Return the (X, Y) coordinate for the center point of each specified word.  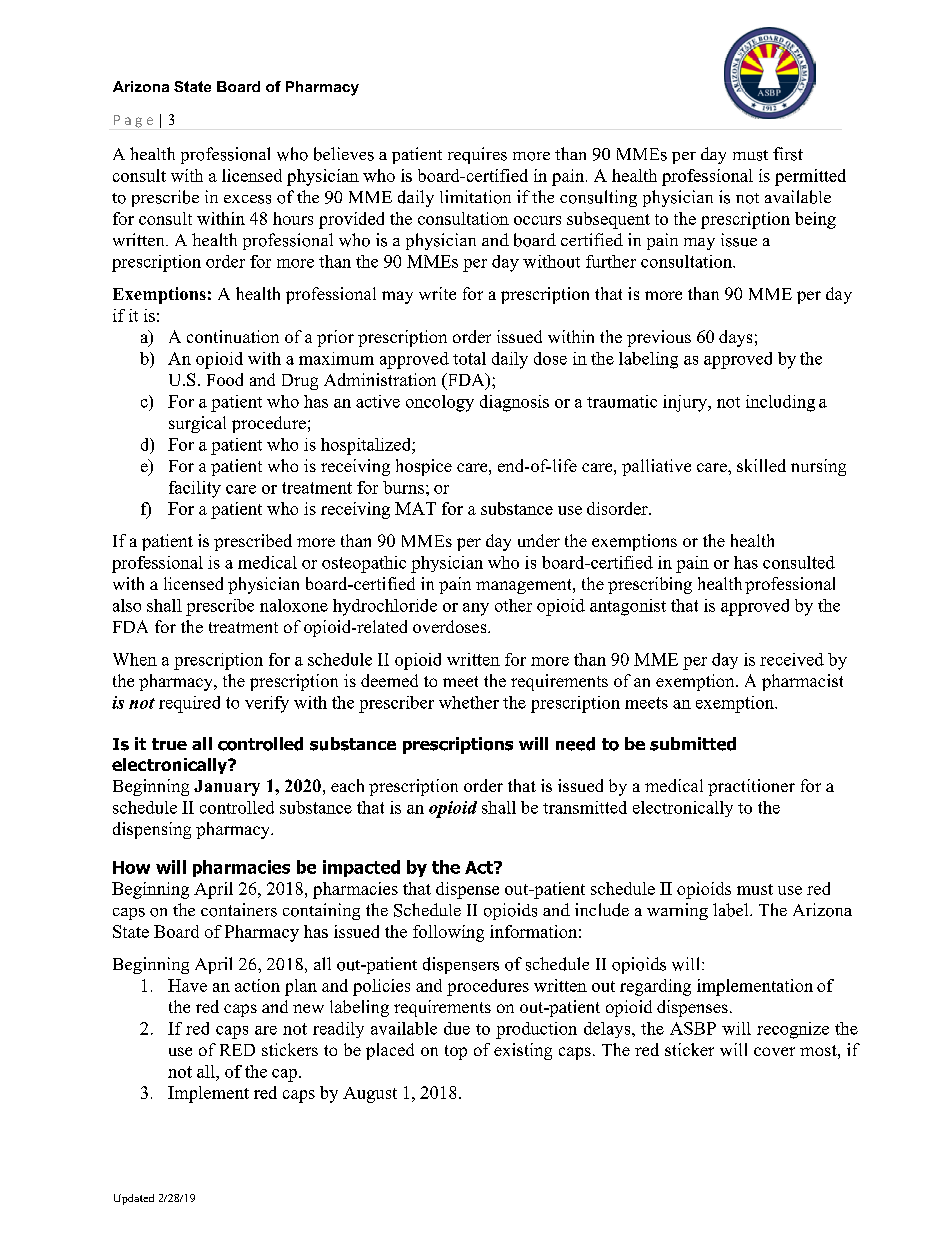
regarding (655, 987)
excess (247, 199)
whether (469, 702)
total (469, 358)
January (227, 788)
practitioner (751, 787)
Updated (134, 1199)
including (780, 403)
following (448, 933)
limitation (475, 197)
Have (187, 985)
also (127, 605)
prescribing (650, 585)
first (788, 154)
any (476, 609)
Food (225, 379)
